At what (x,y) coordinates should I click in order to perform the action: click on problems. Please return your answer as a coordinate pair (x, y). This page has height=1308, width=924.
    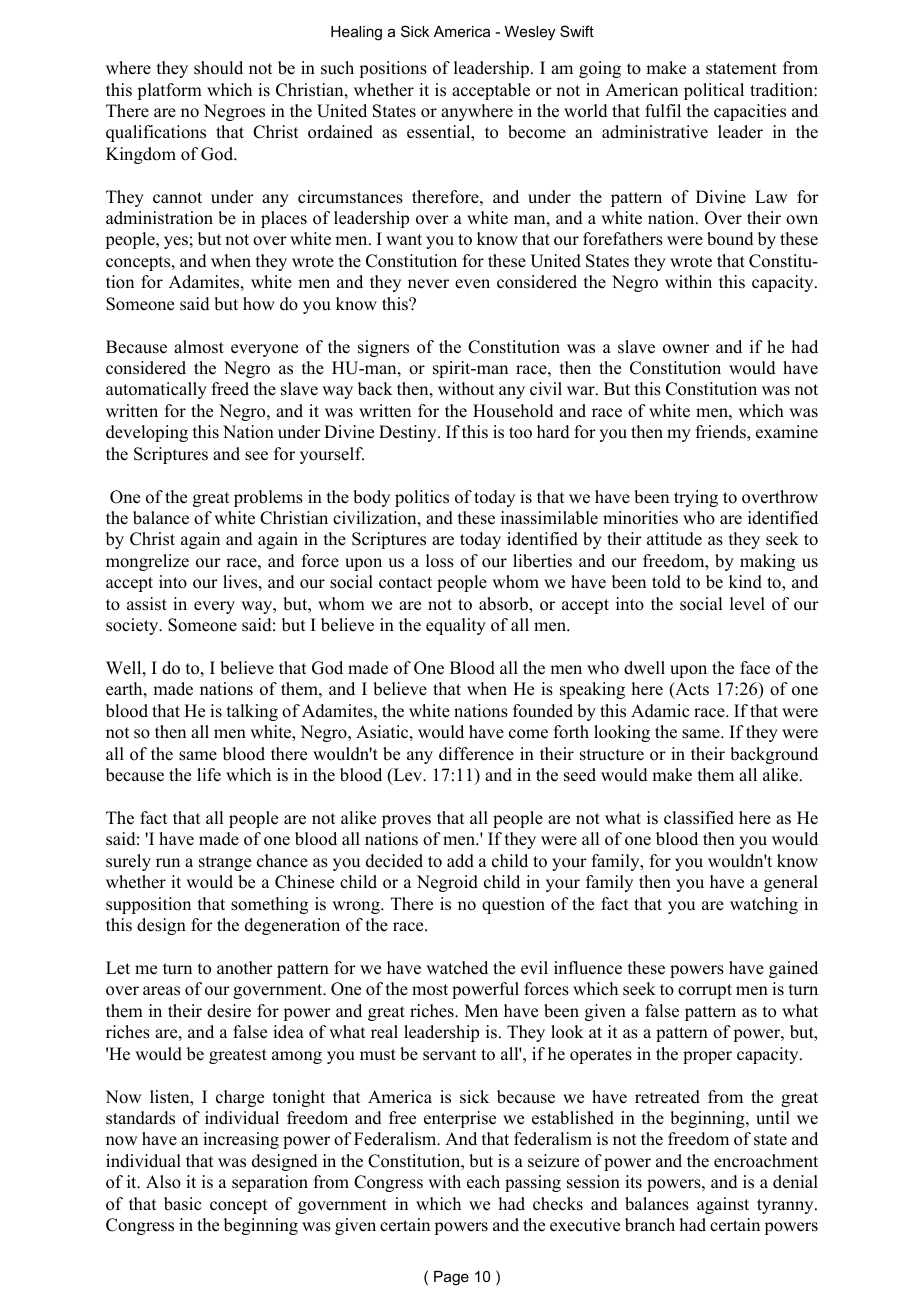
    Looking at the image, I should click on (268, 498).
